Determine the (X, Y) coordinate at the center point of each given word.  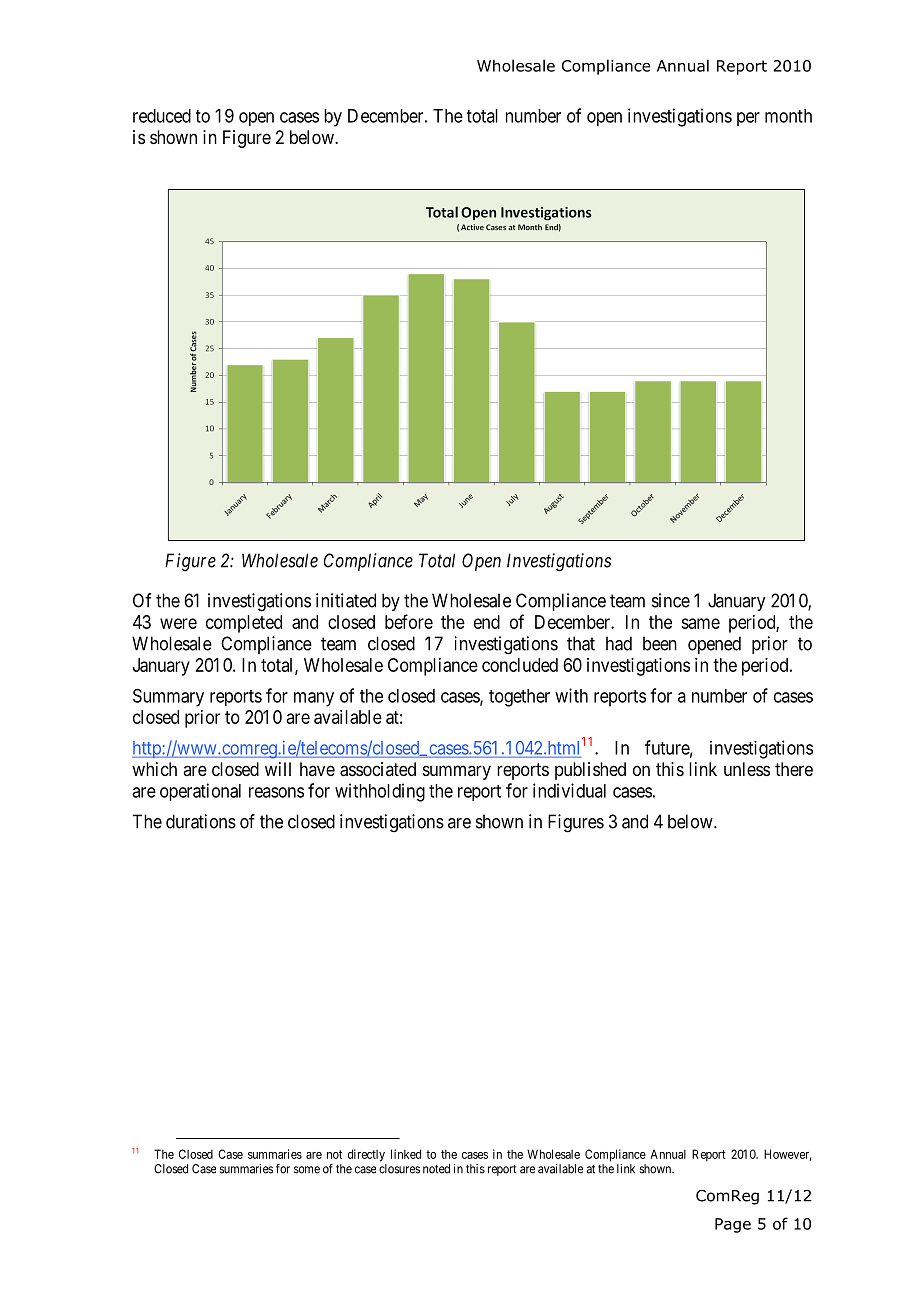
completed (244, 624)
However (787, 1155)
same (700, 623)
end (487, 622)
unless (747, 769)
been (660, 643)
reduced (162, 116)
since (671, 600)
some (307, 1170)
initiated (346, 600)
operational (200, 792)
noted (436, 1169)
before (409, 621)
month (788, 116)
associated (378, 769)
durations (201, 821)
